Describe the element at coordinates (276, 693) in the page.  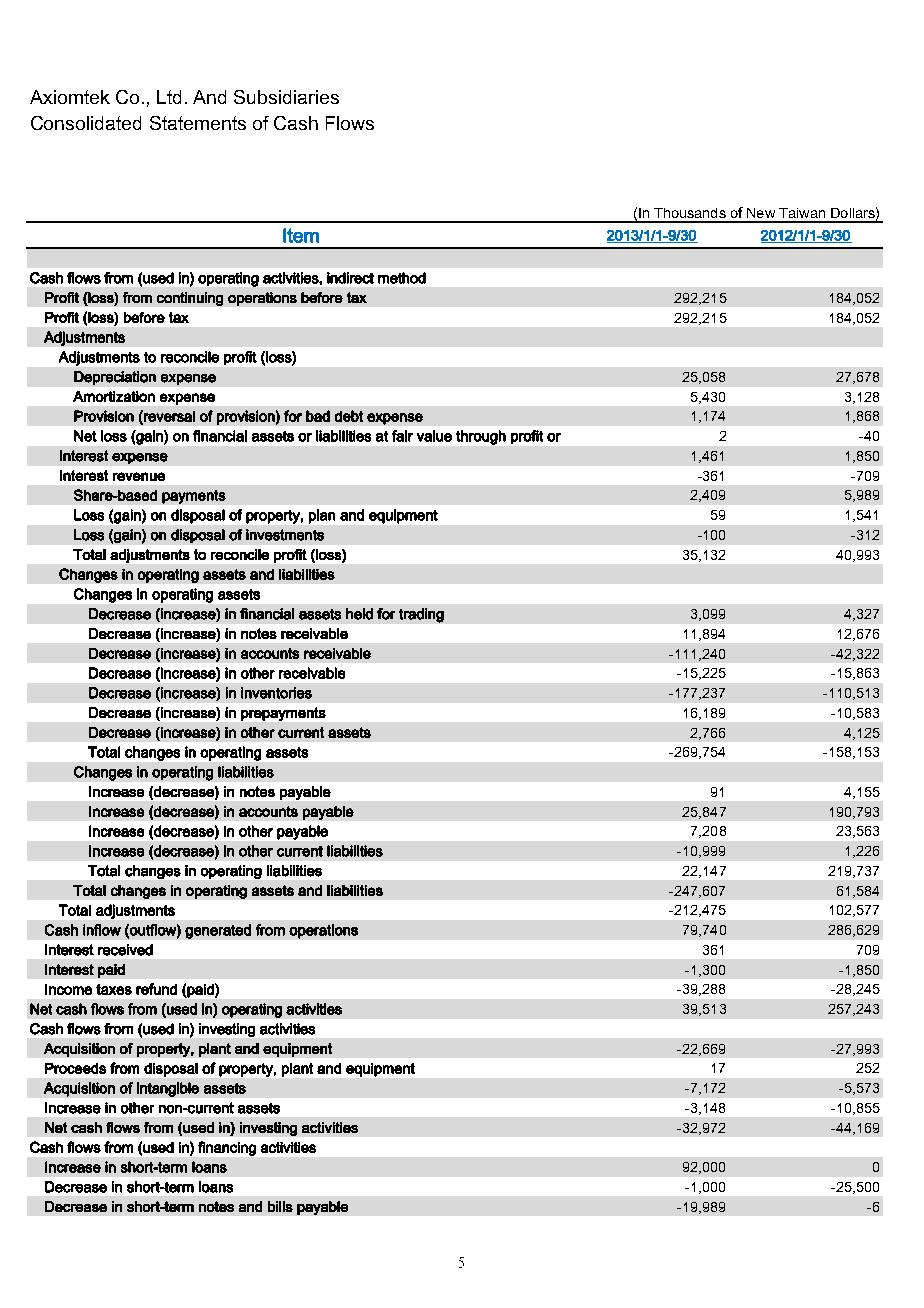
I see `inventories` at that location.
